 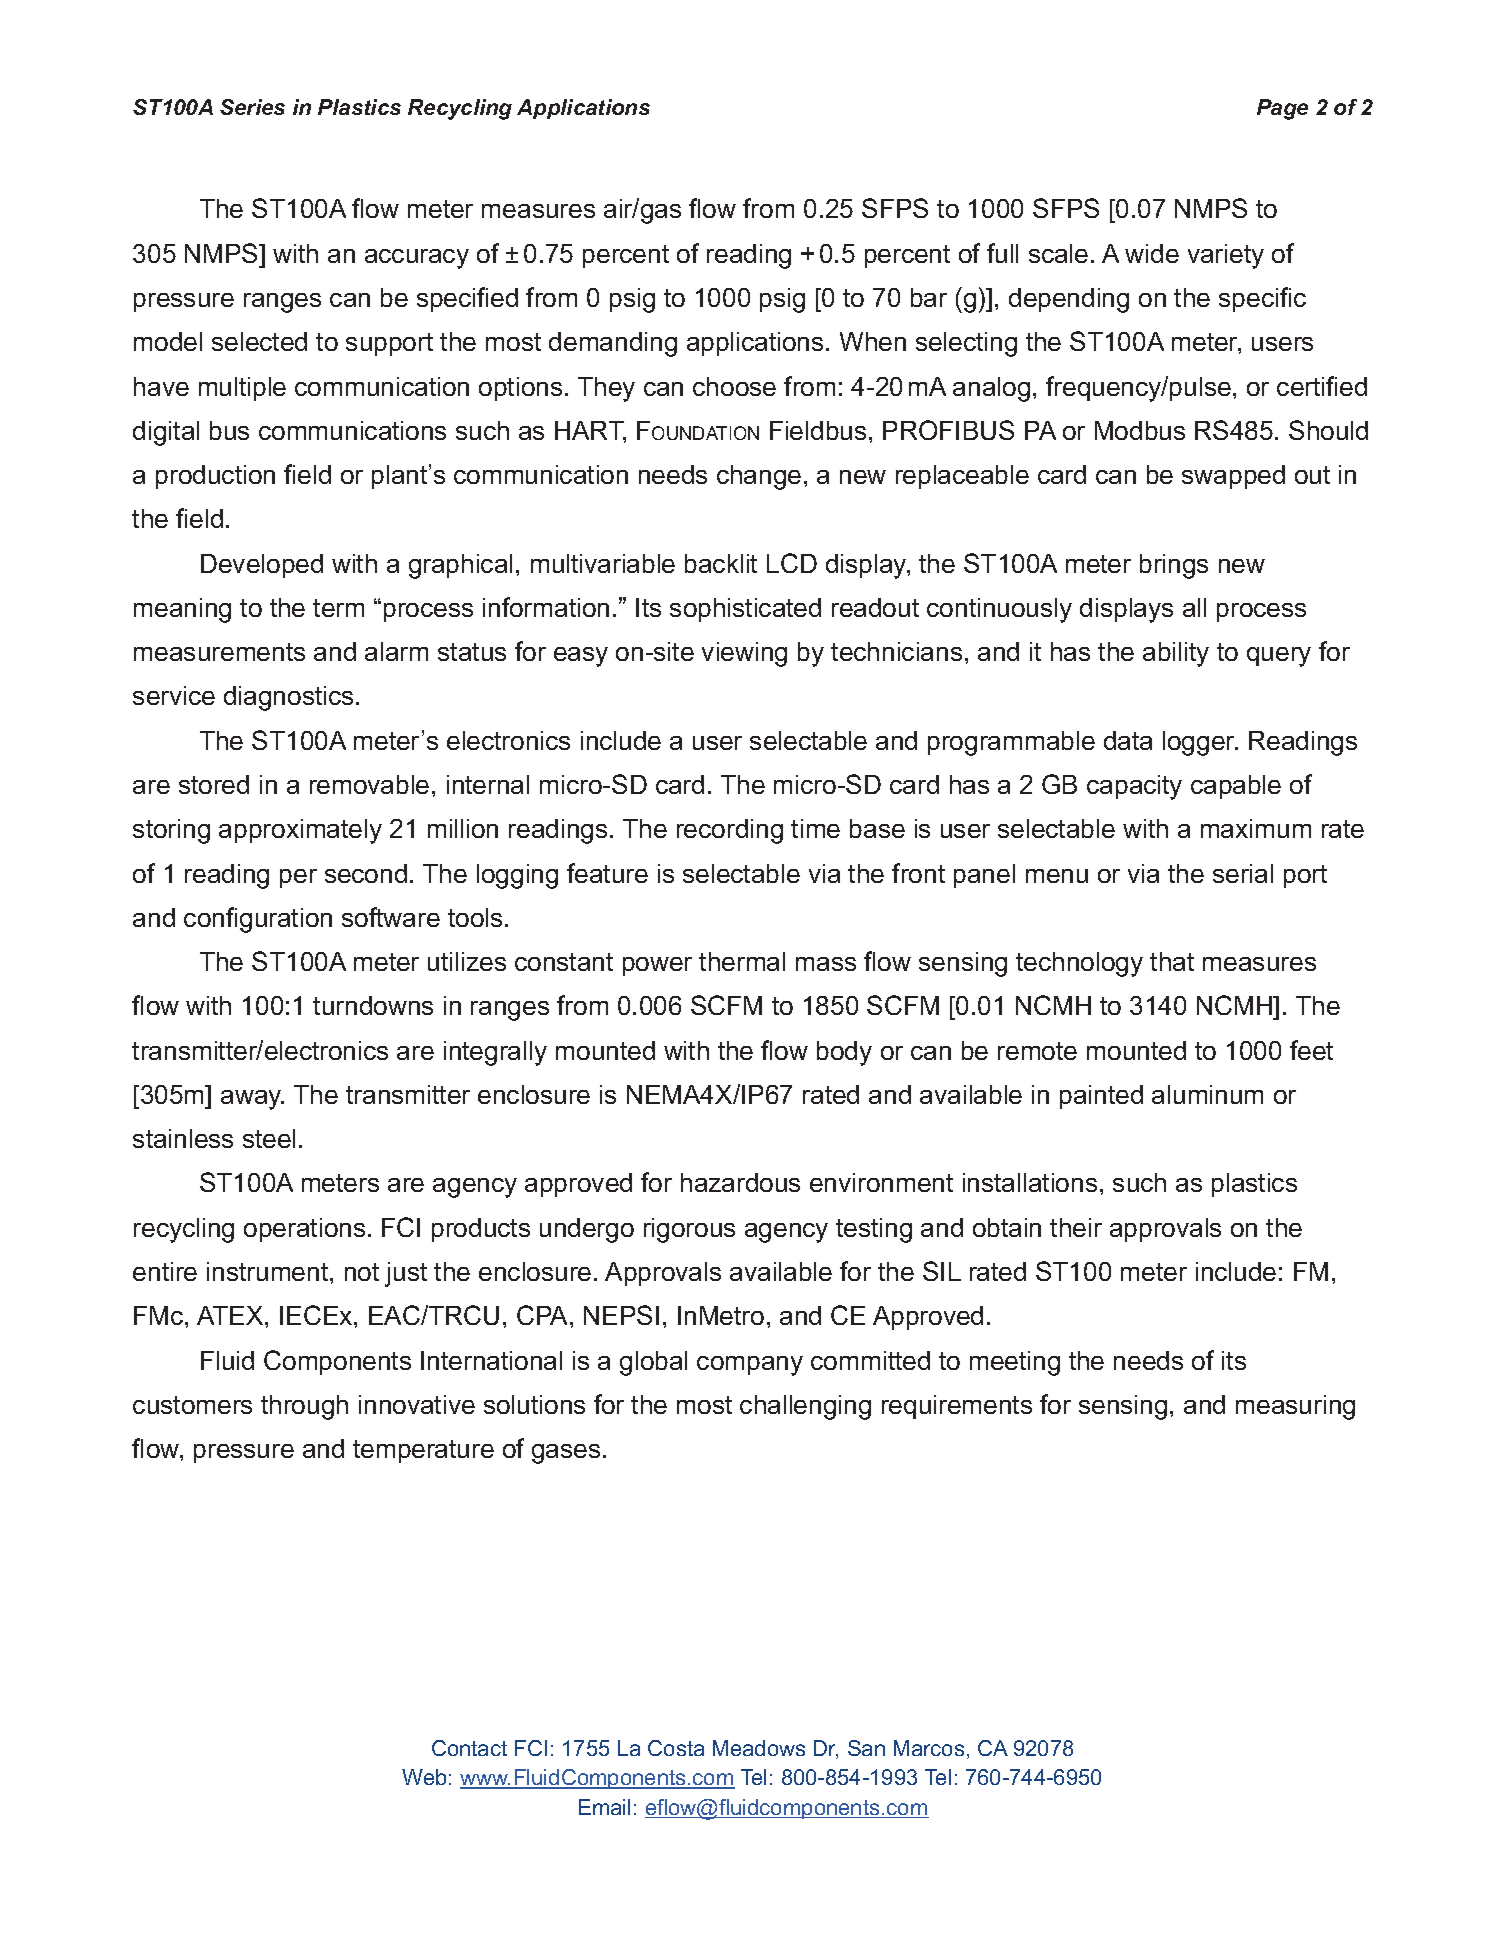 I want to click on Series, so click(x=252, y=107).
